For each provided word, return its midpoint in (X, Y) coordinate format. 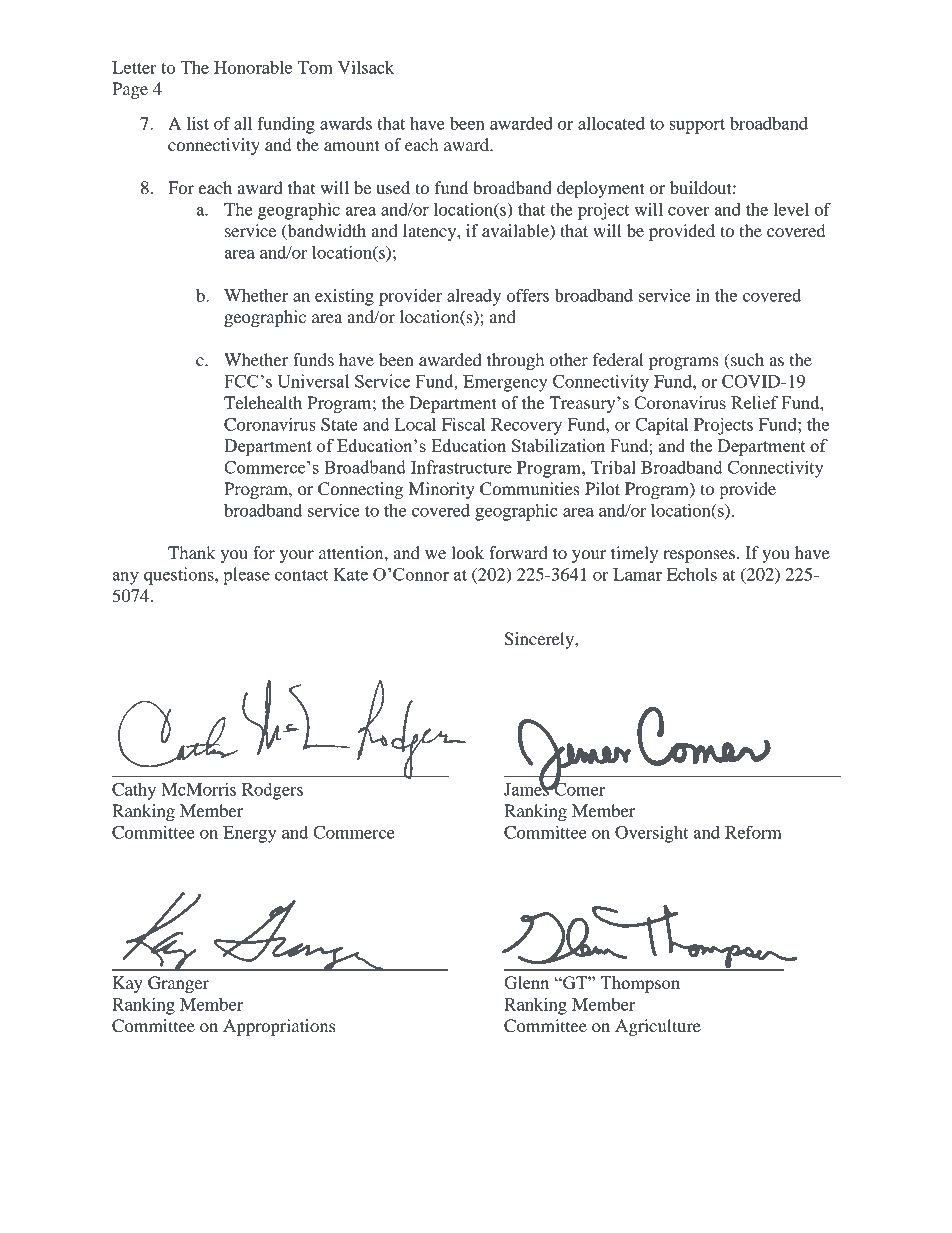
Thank (192, 552)
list (198, 123)
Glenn (526, 982)
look (467, 552)
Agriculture (658, 1027)
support (697, 126)
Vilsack (366, 67)
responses (700, 556)
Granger (178, 984)
